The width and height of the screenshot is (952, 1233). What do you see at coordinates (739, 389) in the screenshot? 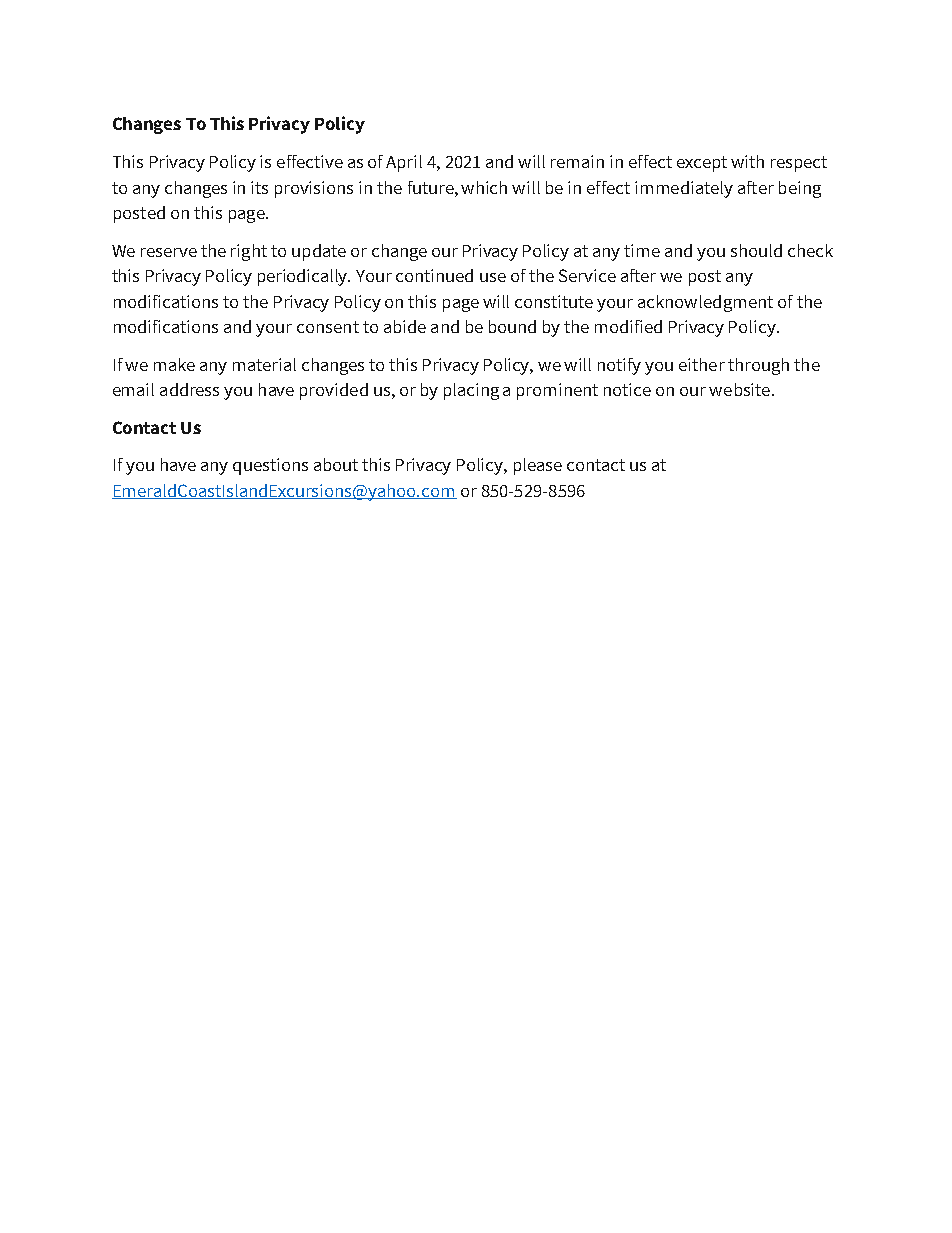
I see `website` at bounding box center [739, 389].
